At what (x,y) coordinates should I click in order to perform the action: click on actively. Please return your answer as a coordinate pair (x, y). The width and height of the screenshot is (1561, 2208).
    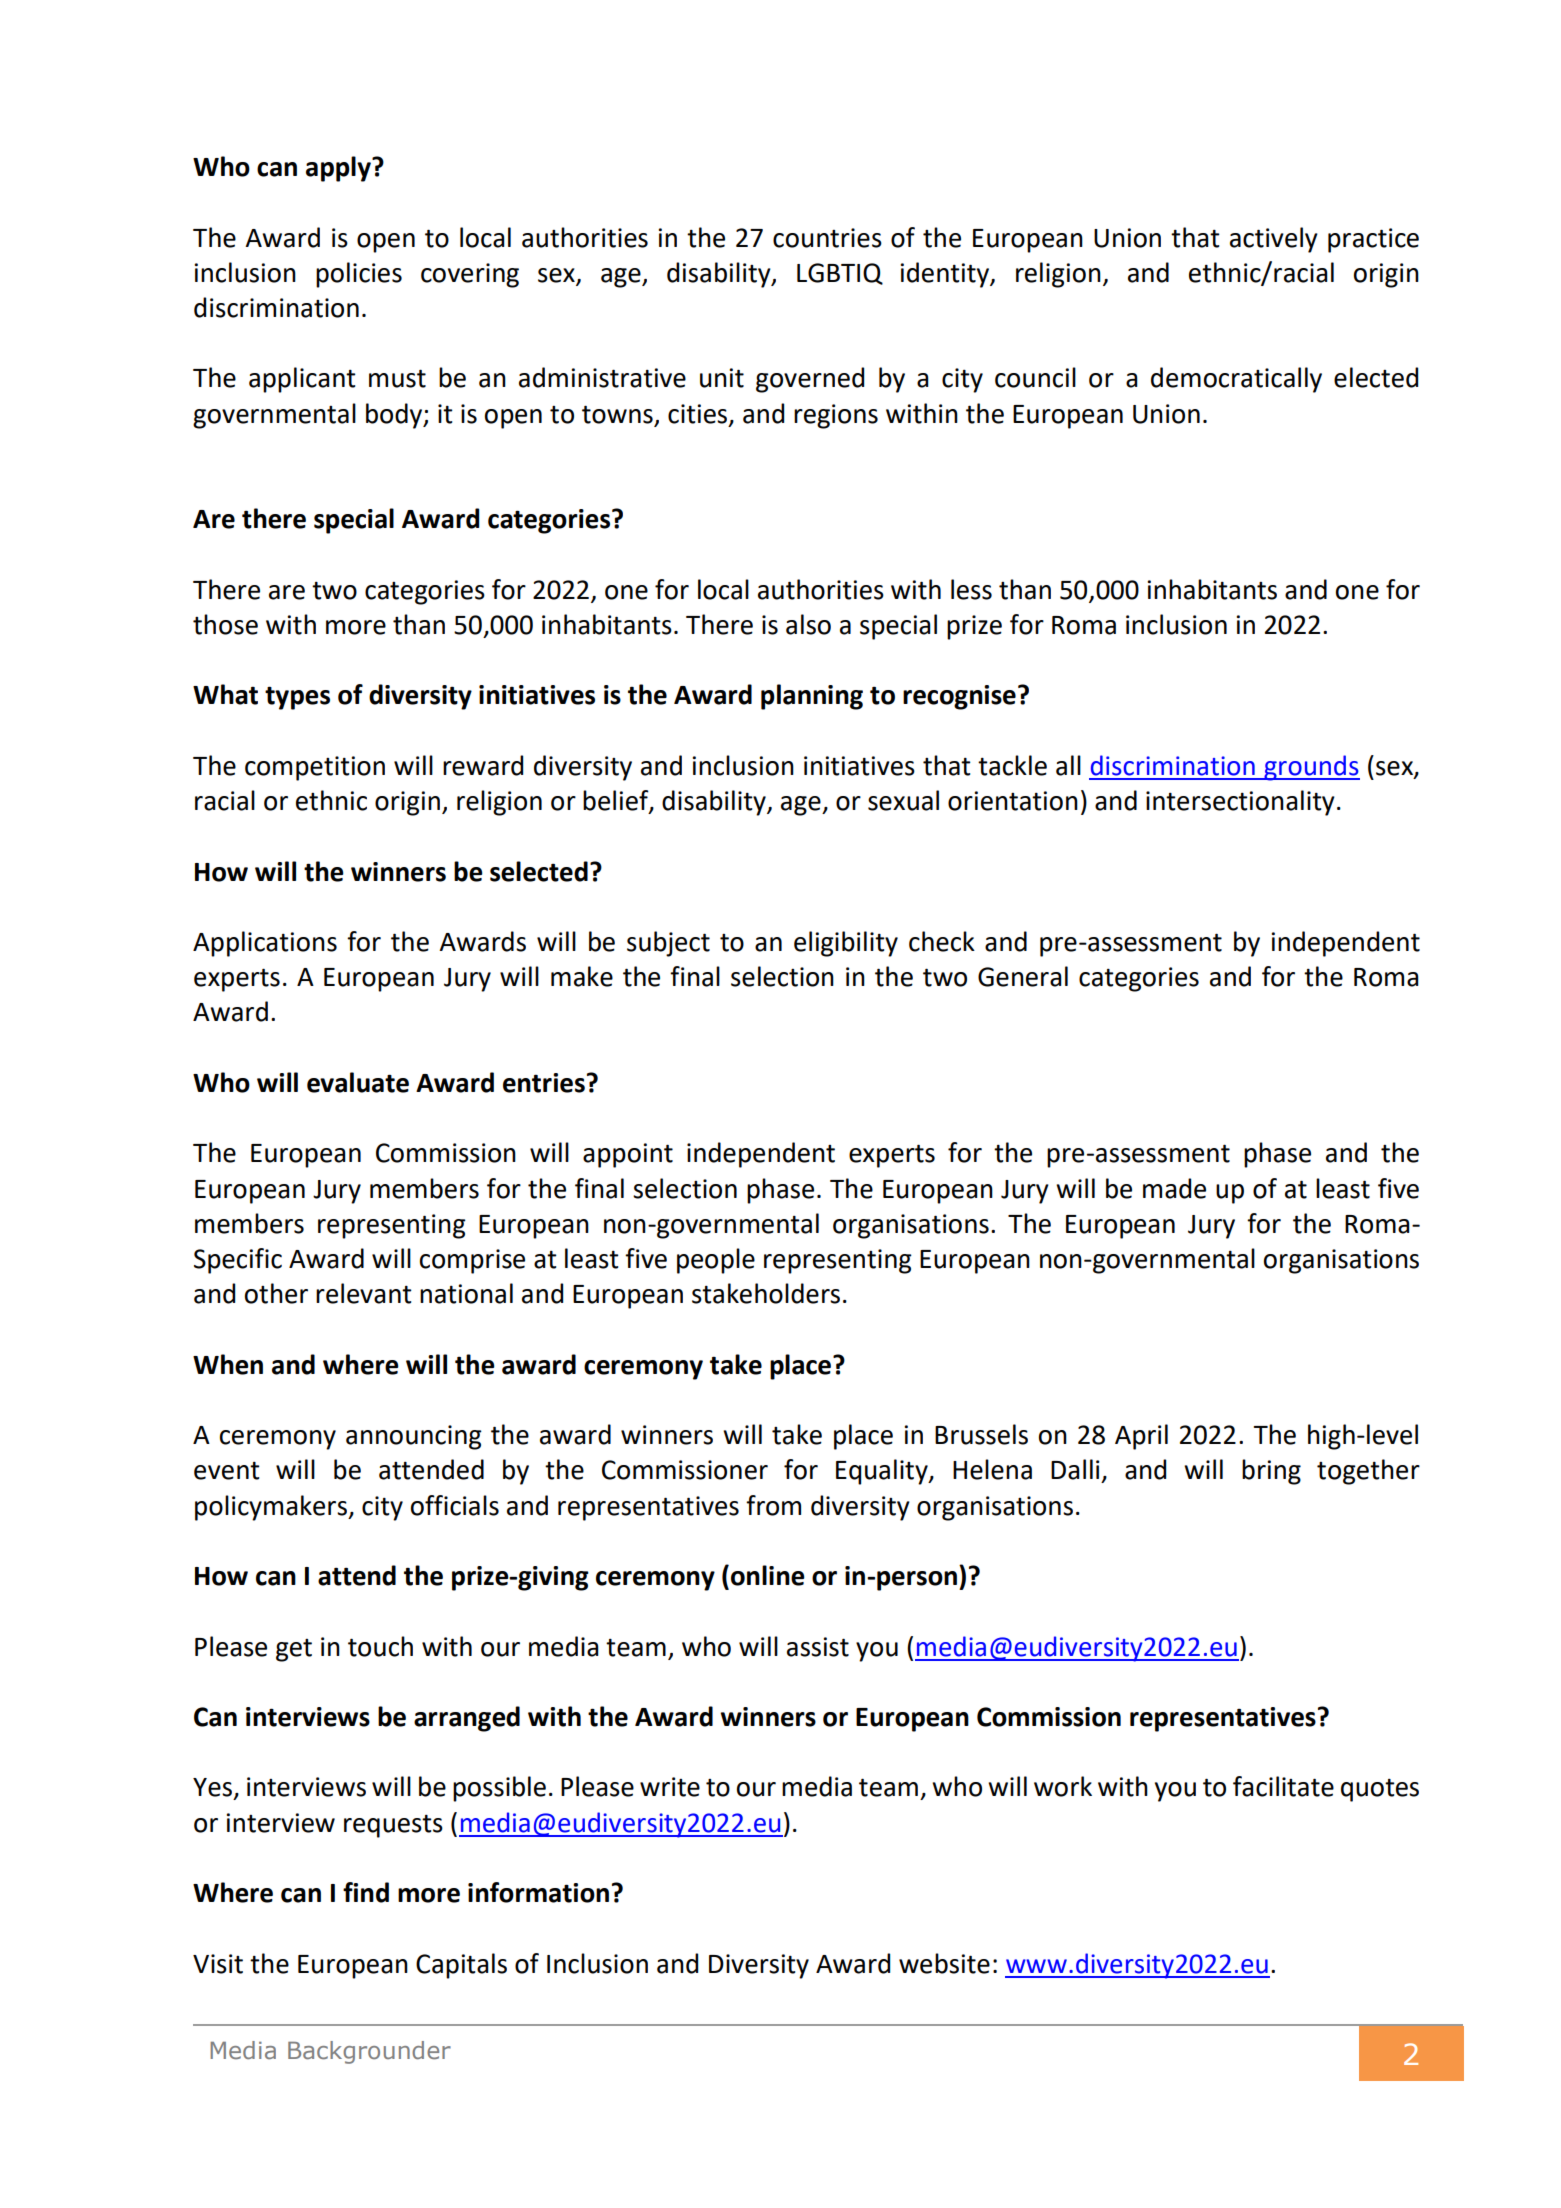
    Looking at the image, I should click on (1274, 240).
